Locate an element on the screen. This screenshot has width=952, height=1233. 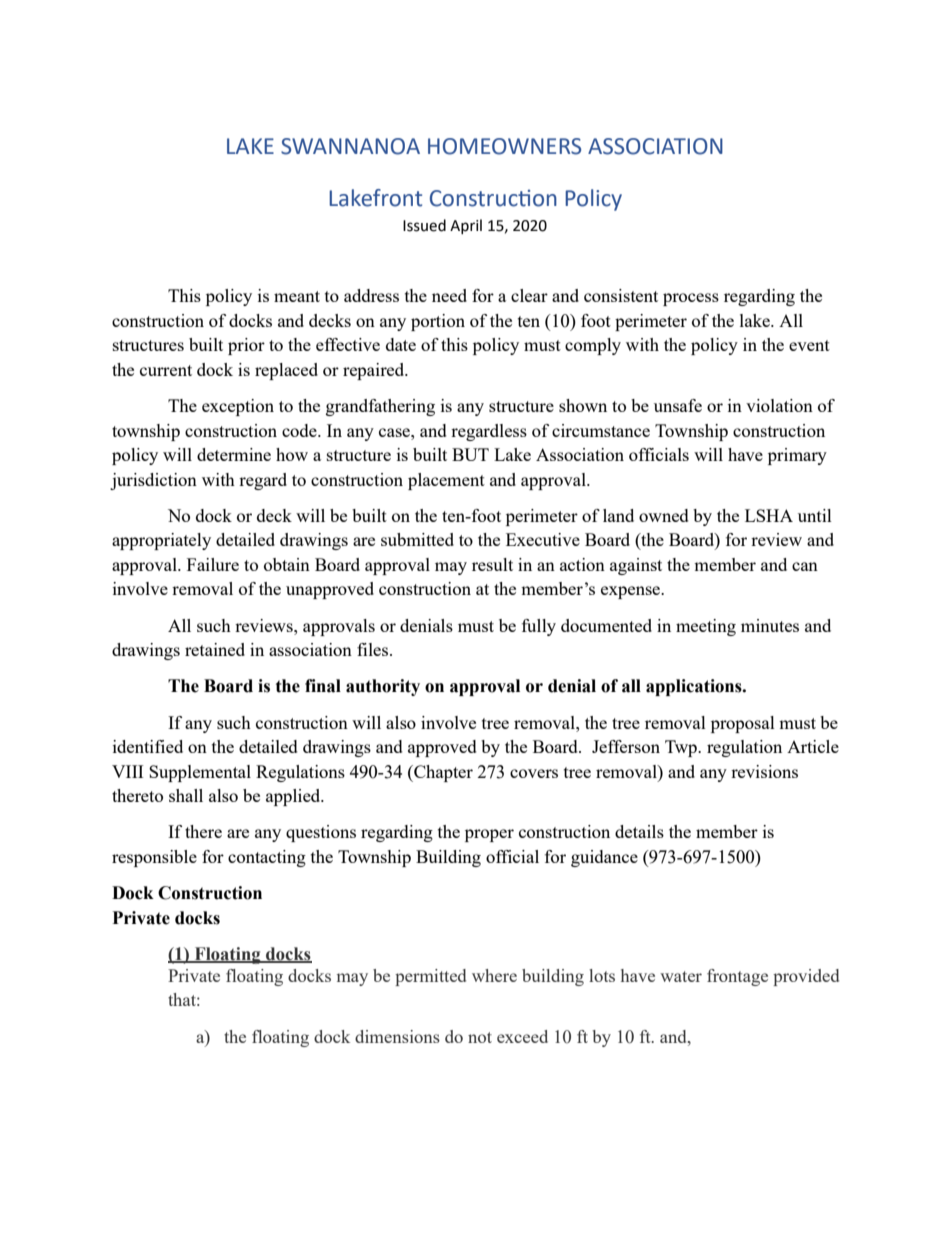
Failure is located at coordinates (213, 564).
